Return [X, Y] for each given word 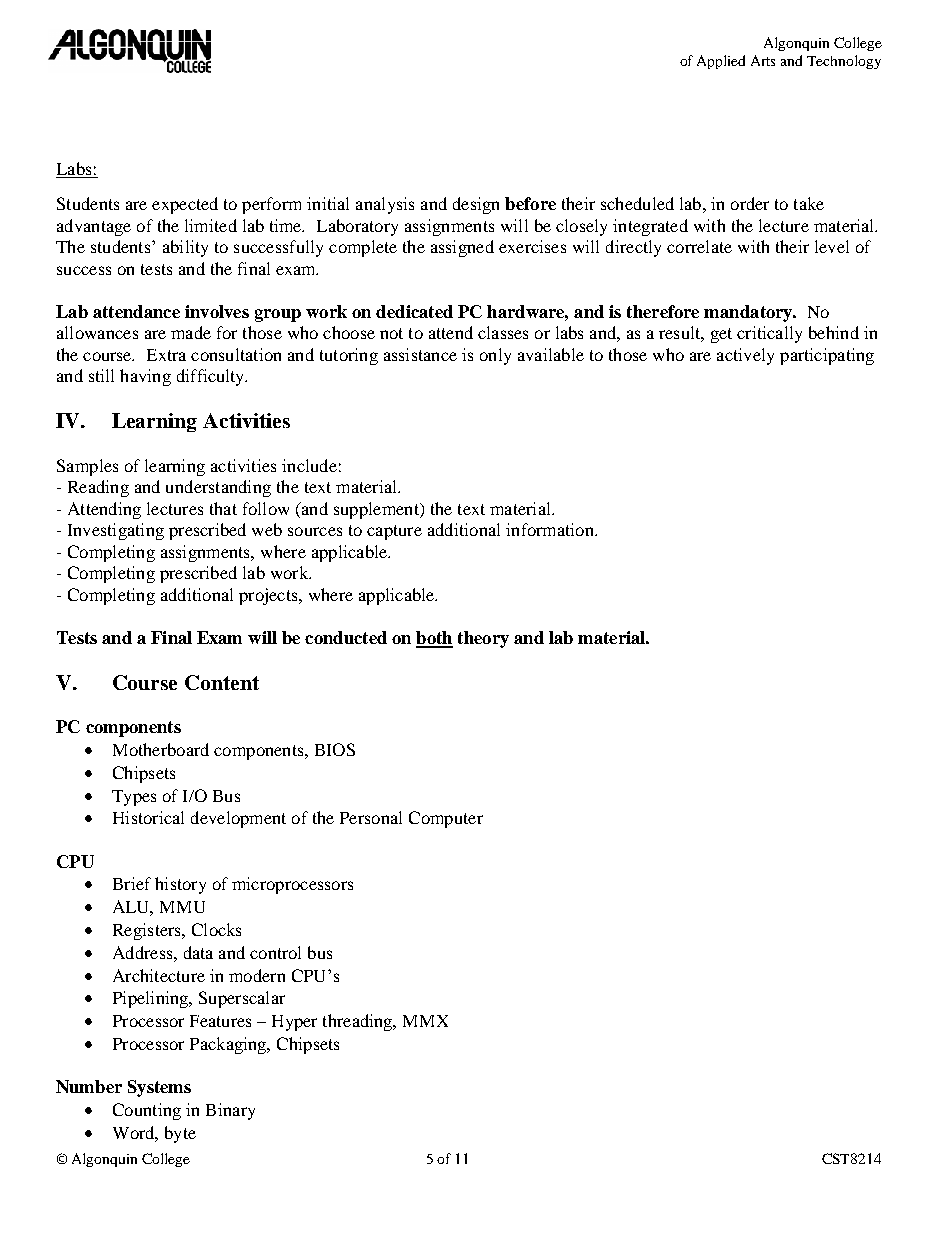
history [180, 885]
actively [745, 356]
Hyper [294, 1023]
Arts [763, 60]
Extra [166, 355]
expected [185, 205]
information [551, 529]
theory [483, 639]
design [476, 205]
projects [269, 596]
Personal [371, 817]
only [495, 356]
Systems [159, 1088]
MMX [425, 1021]
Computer [446, 819]
